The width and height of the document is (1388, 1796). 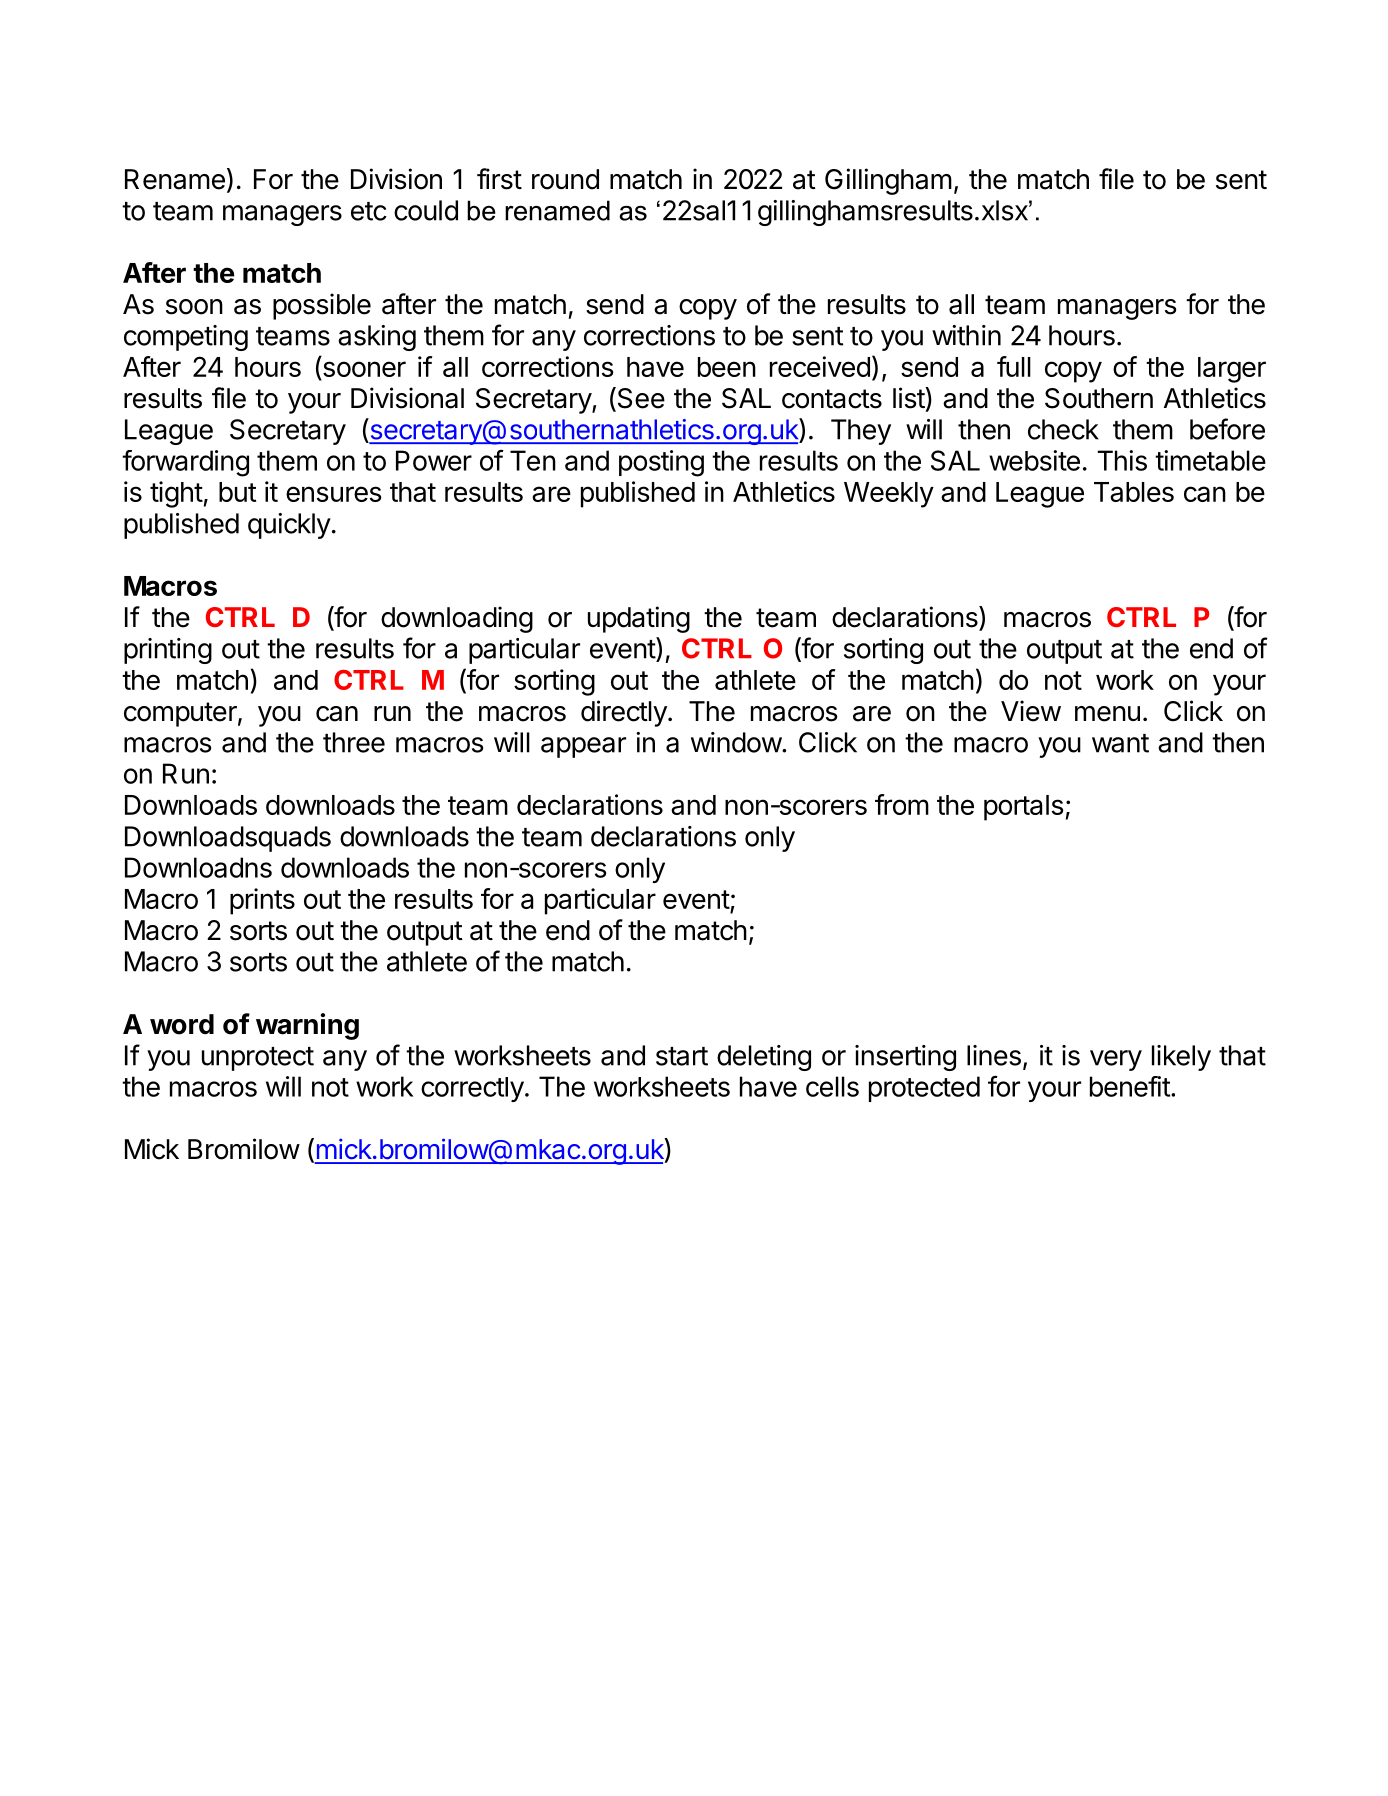 What do you see at coordinates (639, 619) in the document?
I see `updating` at bounding box center [639, 619].
